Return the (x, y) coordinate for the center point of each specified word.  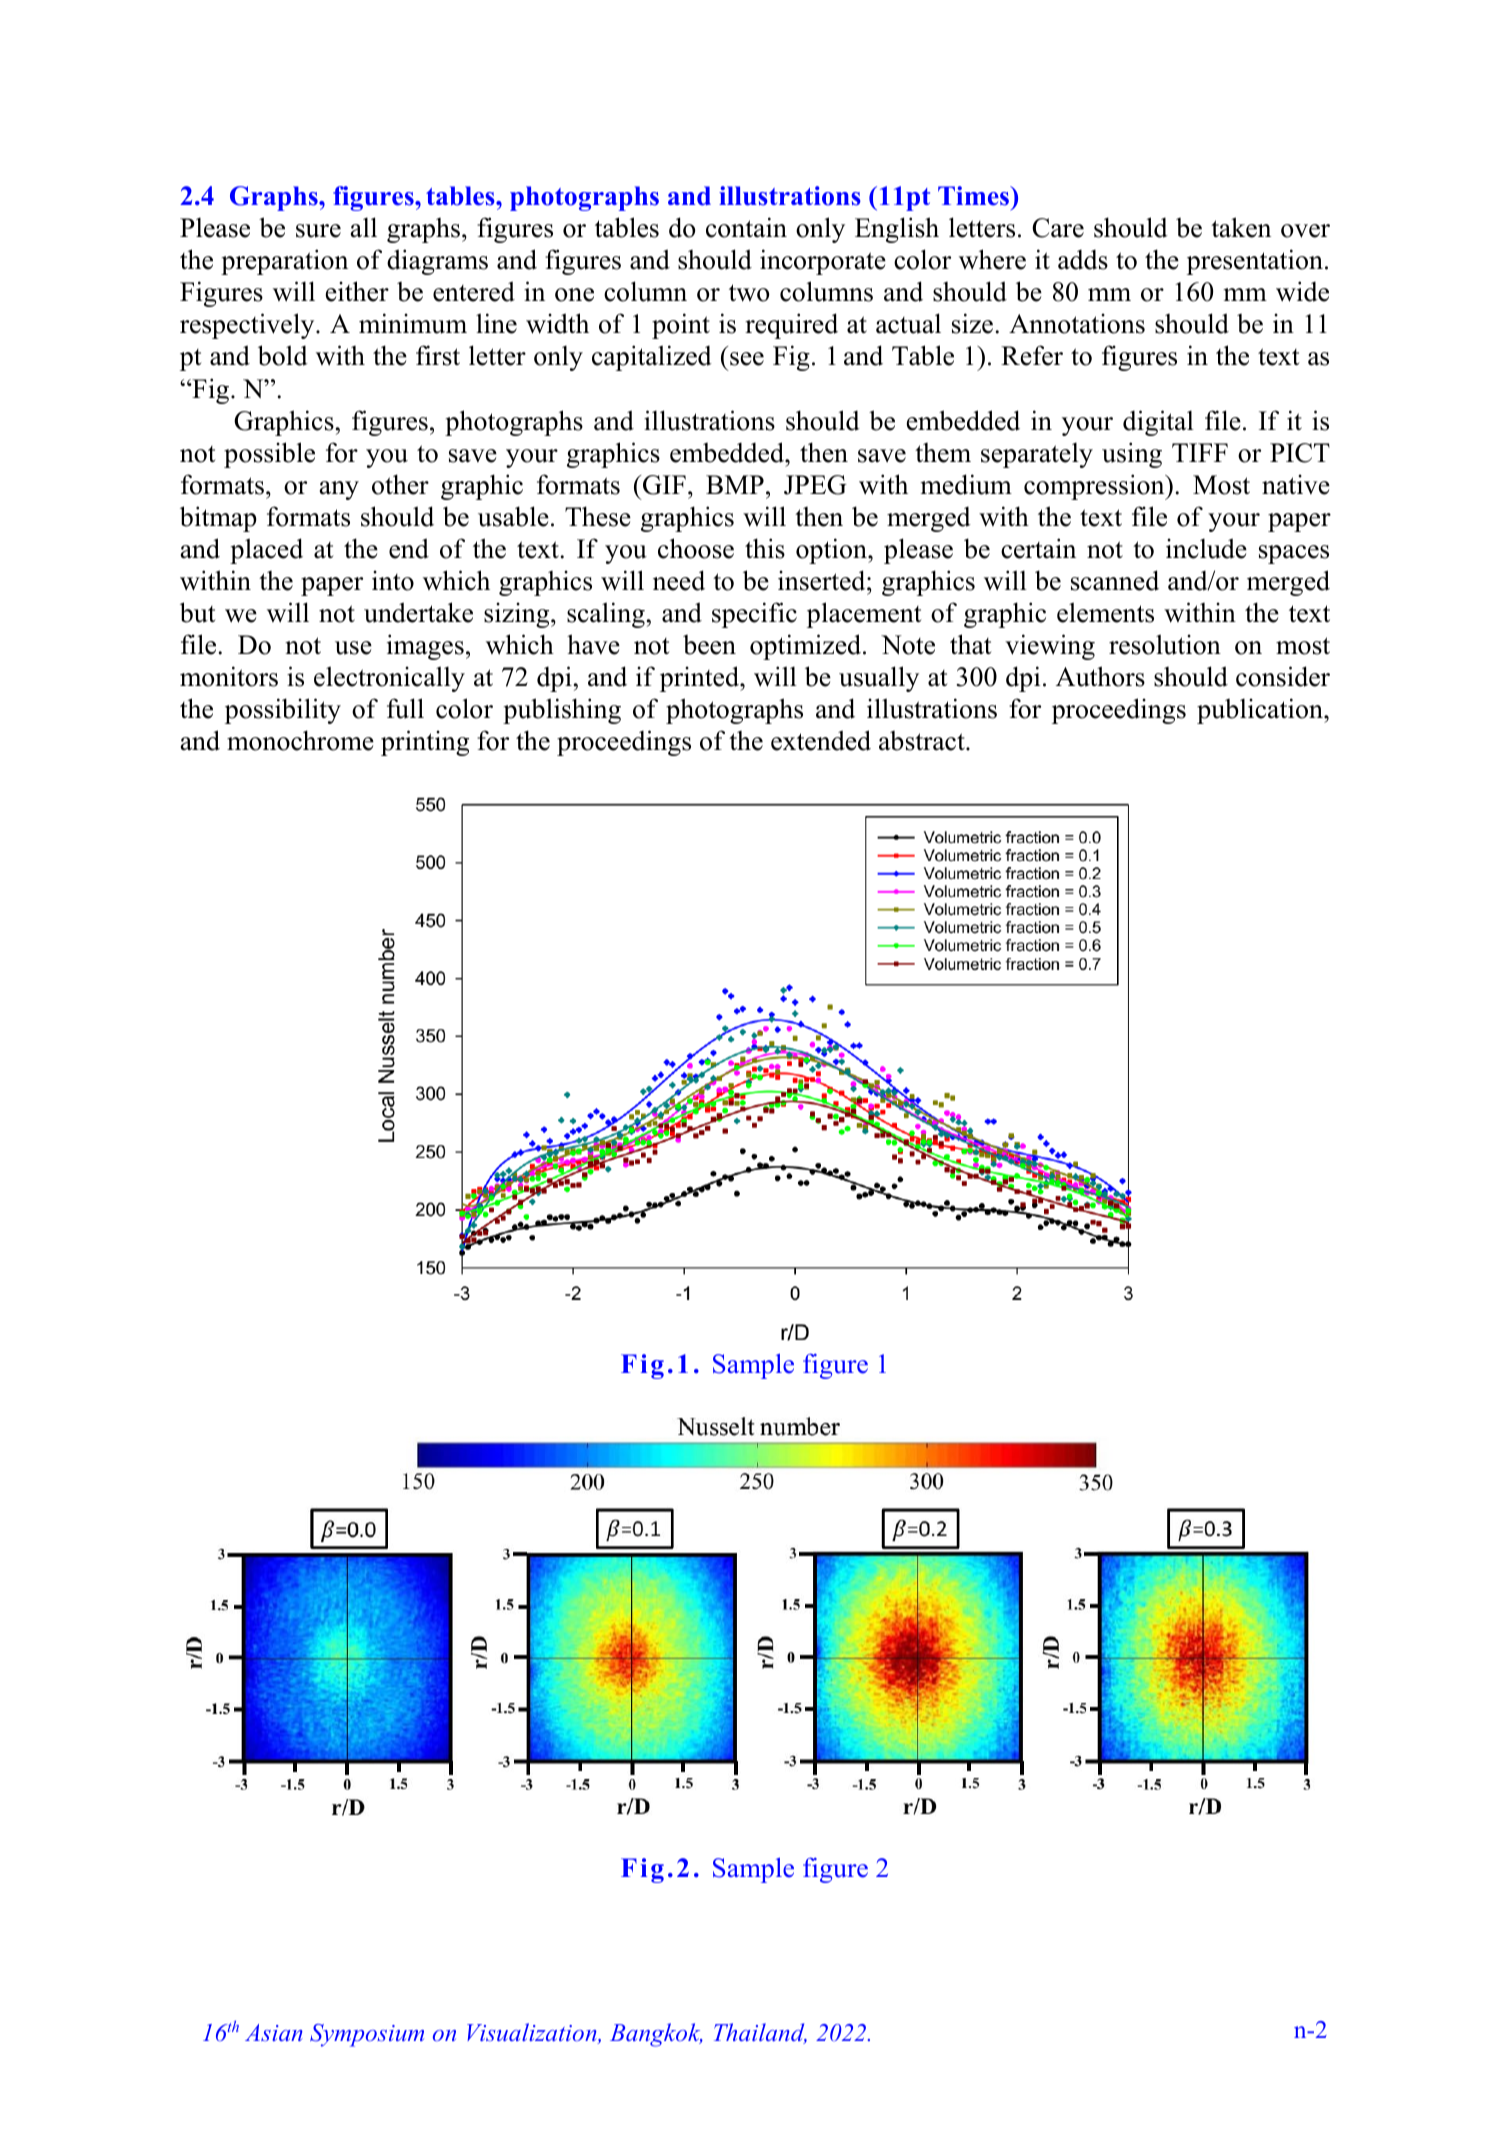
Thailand (760, 2033)
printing (425, 743)
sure (318, 231)
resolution (1165, 644)
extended (821, 740)
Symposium (367, 2035)
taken (1241, 227)
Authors (1100, 676)
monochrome (300, 740)
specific (754, 615)
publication (1261, 711)
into (393, 580)
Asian (274, 2032)
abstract (923, 741)
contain (746, 227)
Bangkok (656, 2035)
